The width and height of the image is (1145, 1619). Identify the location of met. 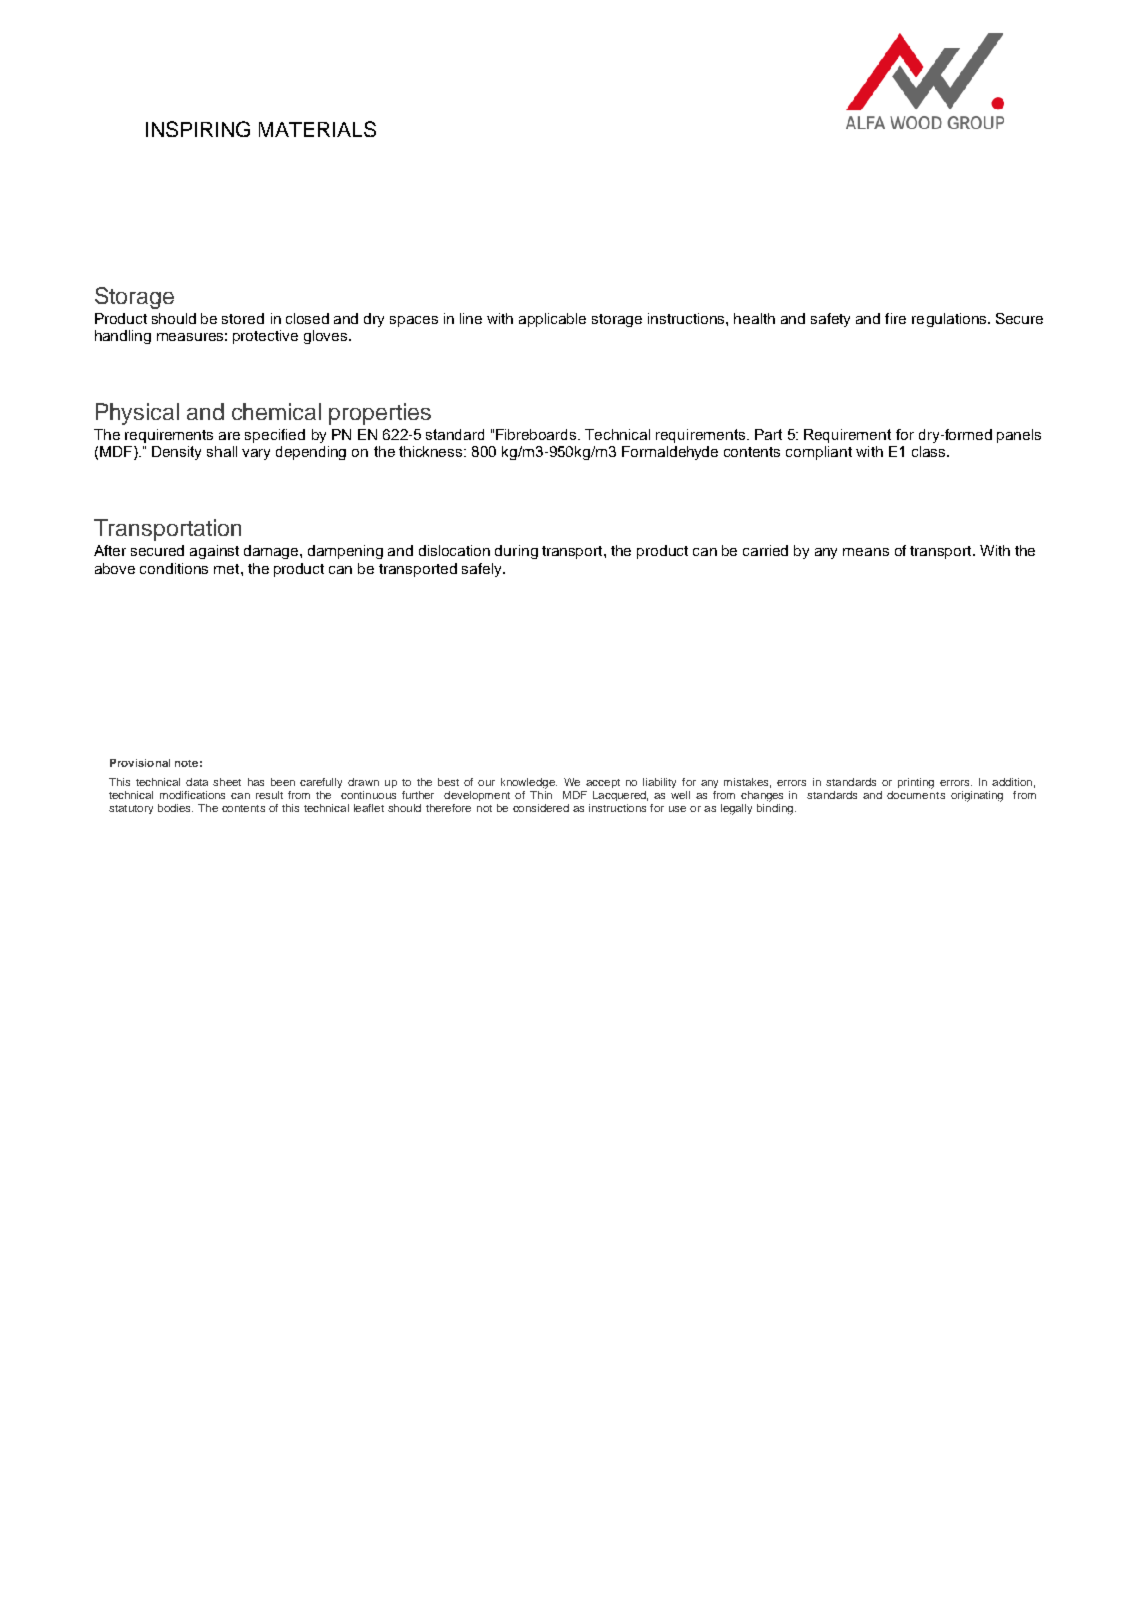
(228, 569).
